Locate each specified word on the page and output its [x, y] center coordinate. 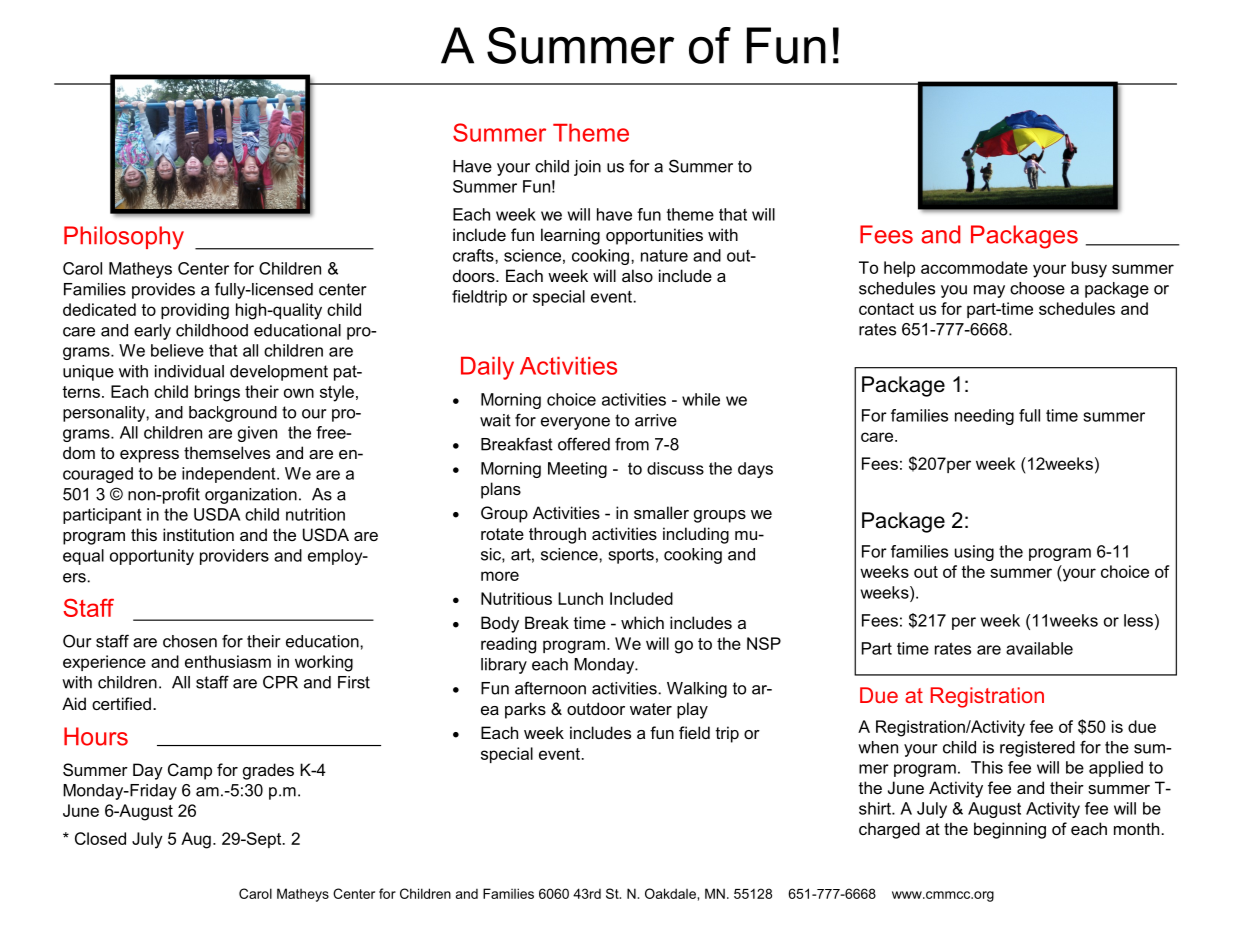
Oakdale [670, 893]
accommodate [974, 267]
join [587, 168]
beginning [1010, 830]
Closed [100, 838]
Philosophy [124, 238]
